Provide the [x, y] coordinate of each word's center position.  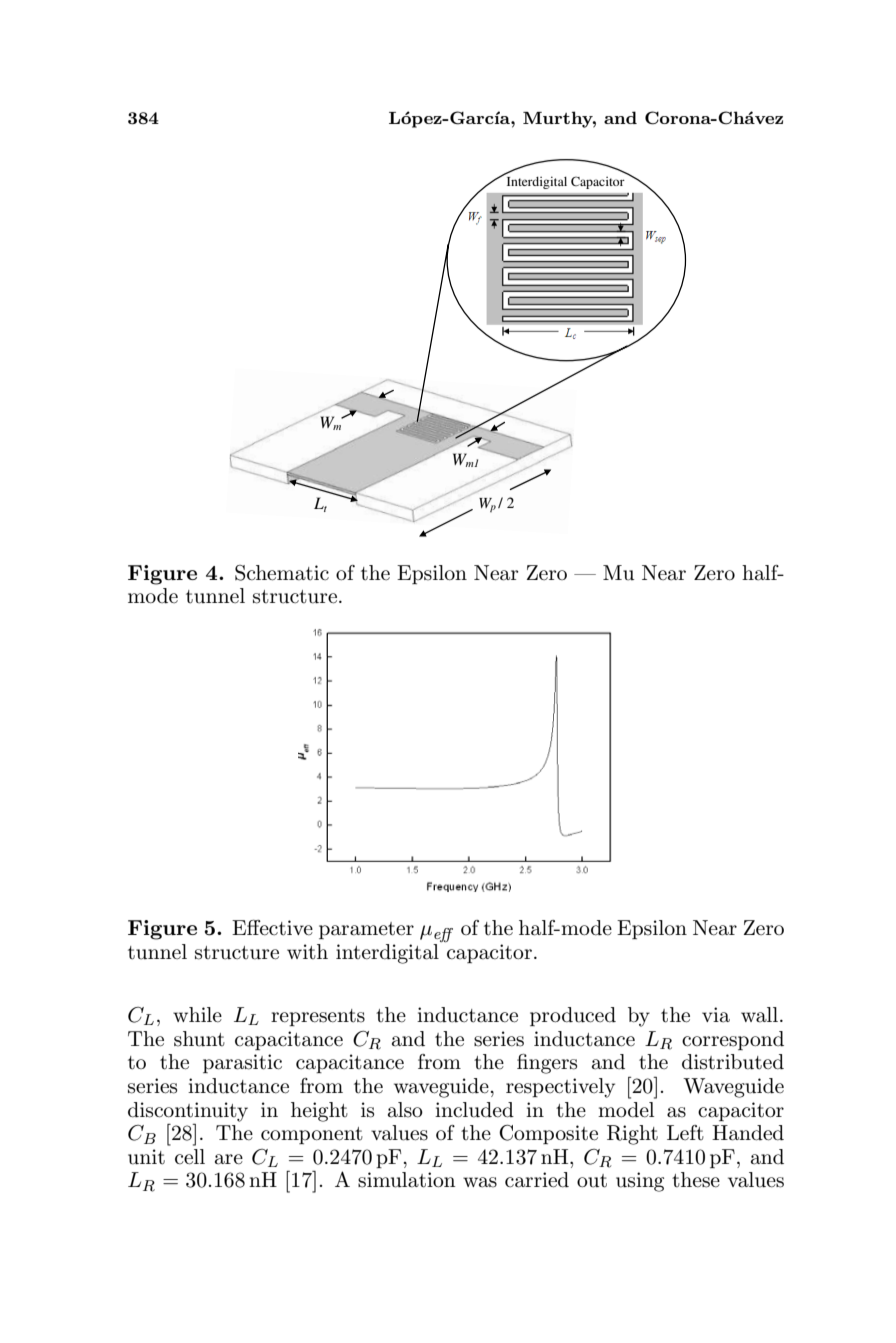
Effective [272, 928]
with [307, 951]
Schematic [282, 573]
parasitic [242, 1063]
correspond [733, 1040]
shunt [199, 1039]
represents [318, 1017]
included [474, 1110]
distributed [733, 1062]
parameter [366, 930]
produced [573, 1016]
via [716, 1015]
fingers [547, 1064]
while [197, 1015]
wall [761, 1015]
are [229, 1159]
